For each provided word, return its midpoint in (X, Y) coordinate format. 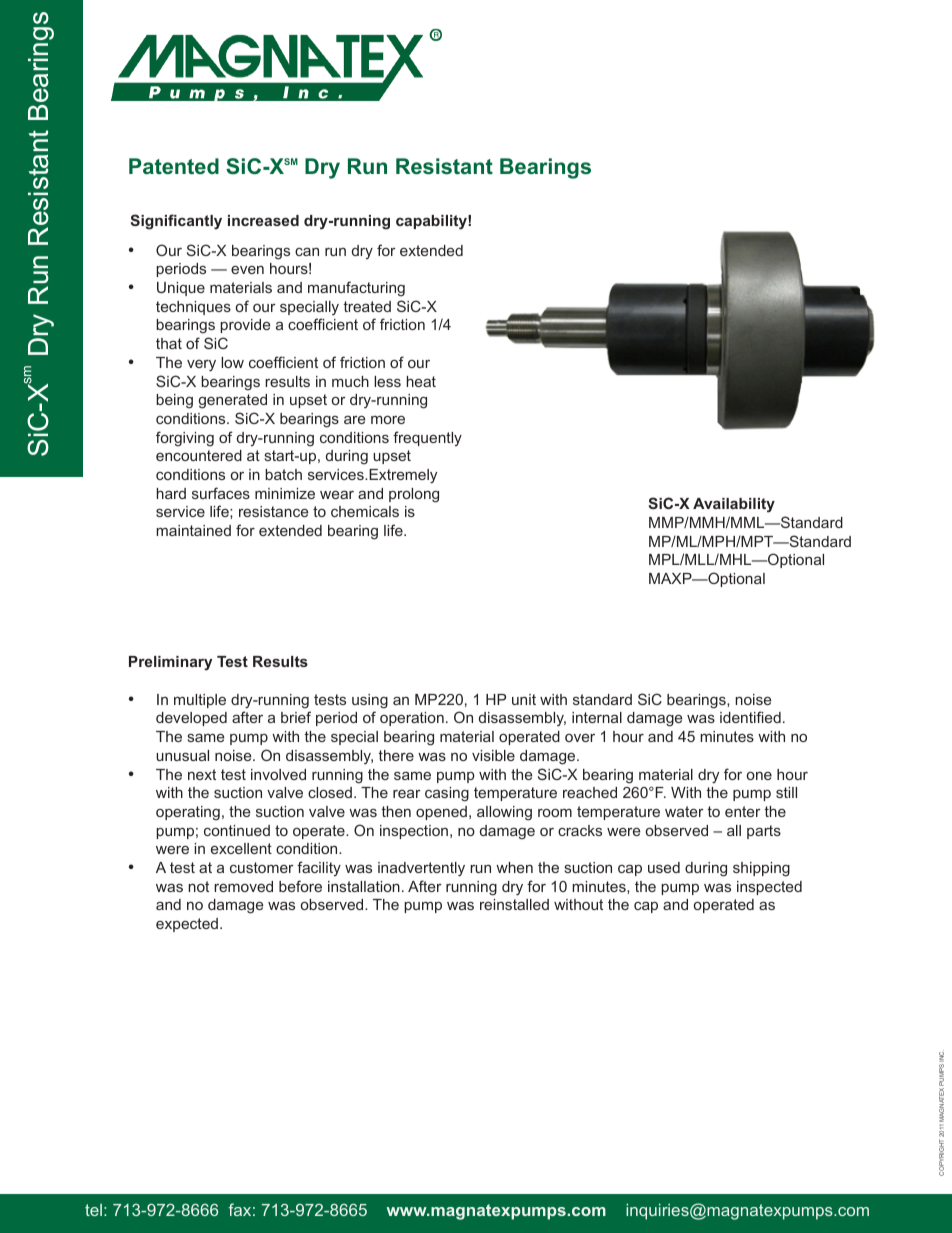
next (202, 774)
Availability (734, 505)
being (174, 401)
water (684, 811)
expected (187, 925)
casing (447, 794)
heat (421, 381)
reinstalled (514, 904)
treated (367, 306)
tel (93, 1210)
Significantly (176, 222)
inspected (769, 888)
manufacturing (356, 289)
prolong (414, 495)
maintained (193, 530)
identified (750, 717)
